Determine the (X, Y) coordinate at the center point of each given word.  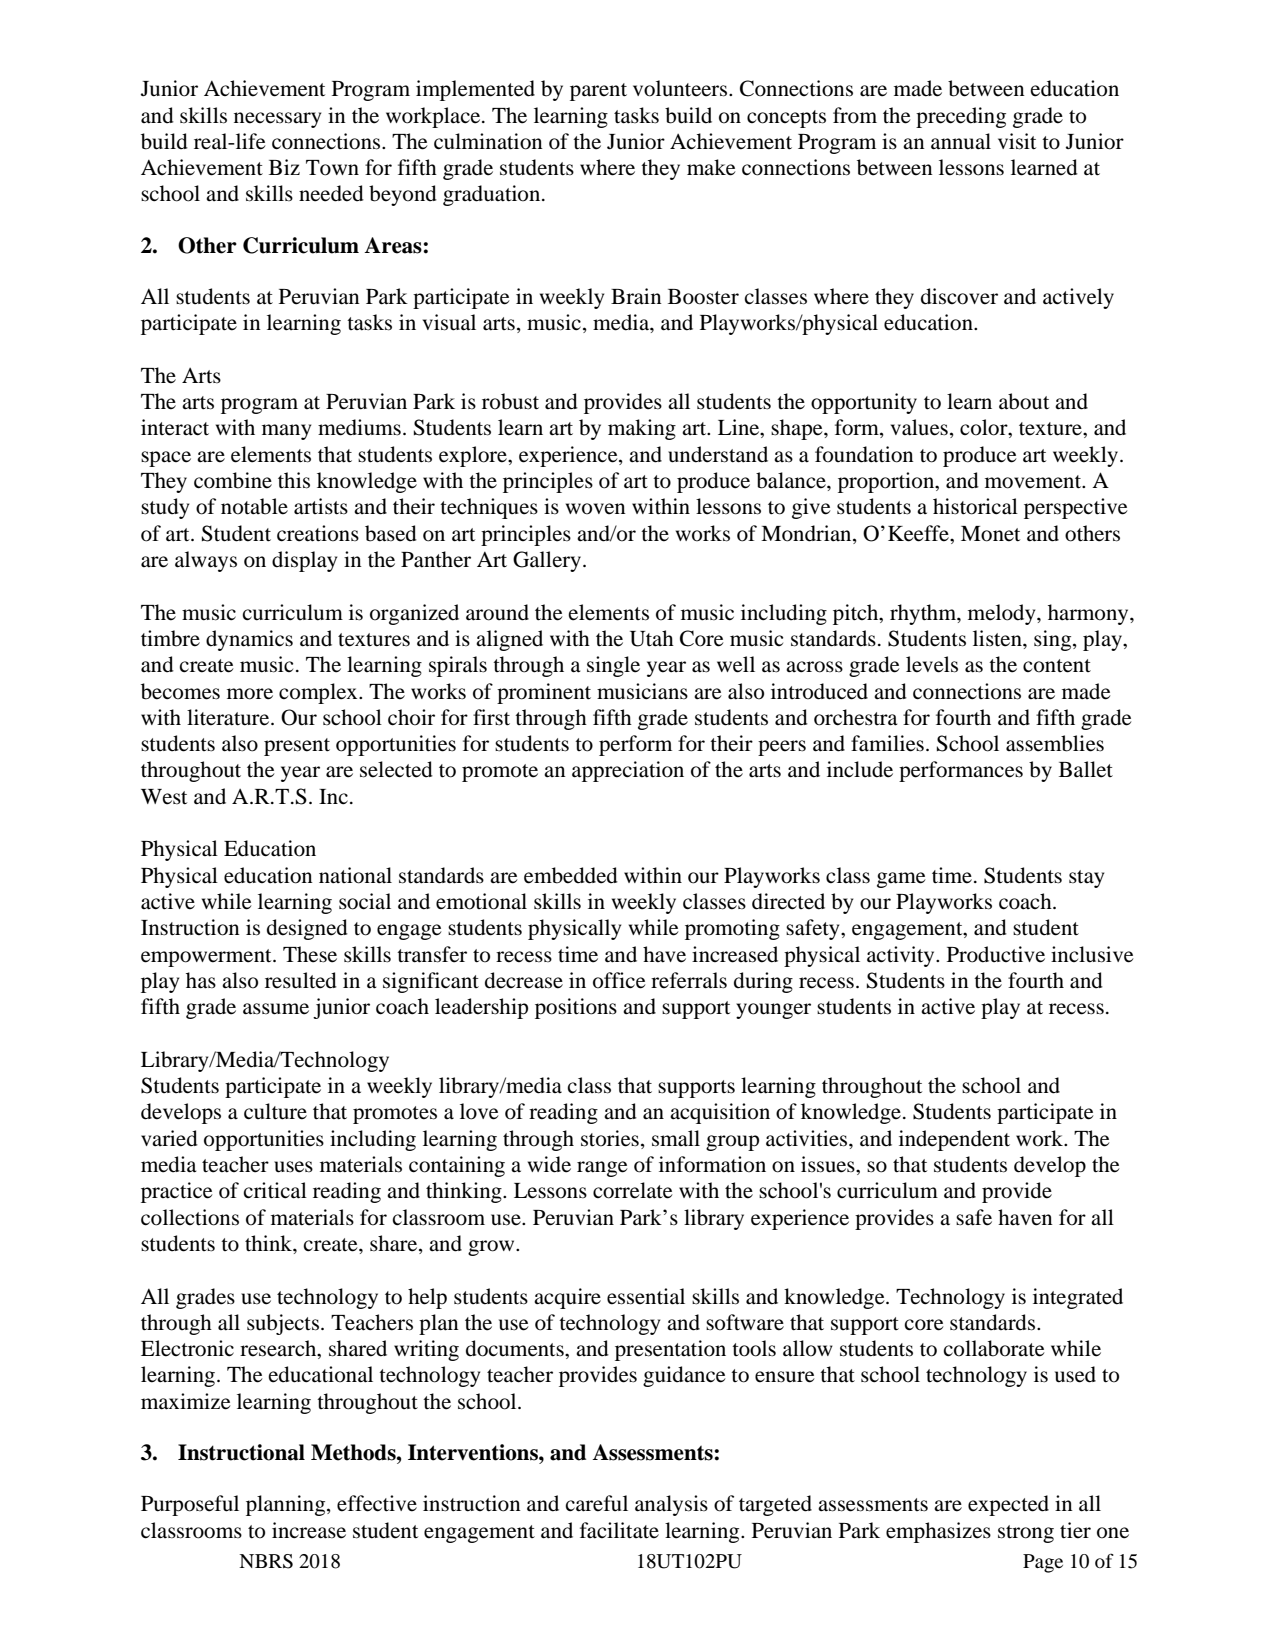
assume (276, 1009)
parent (598, 92)
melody (1003, 614)
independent (954, 1140)
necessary (277, 120)
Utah (652, 638)
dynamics (249, 640)
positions (576, 1008)
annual (961, 141)
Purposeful (190, 1505)
